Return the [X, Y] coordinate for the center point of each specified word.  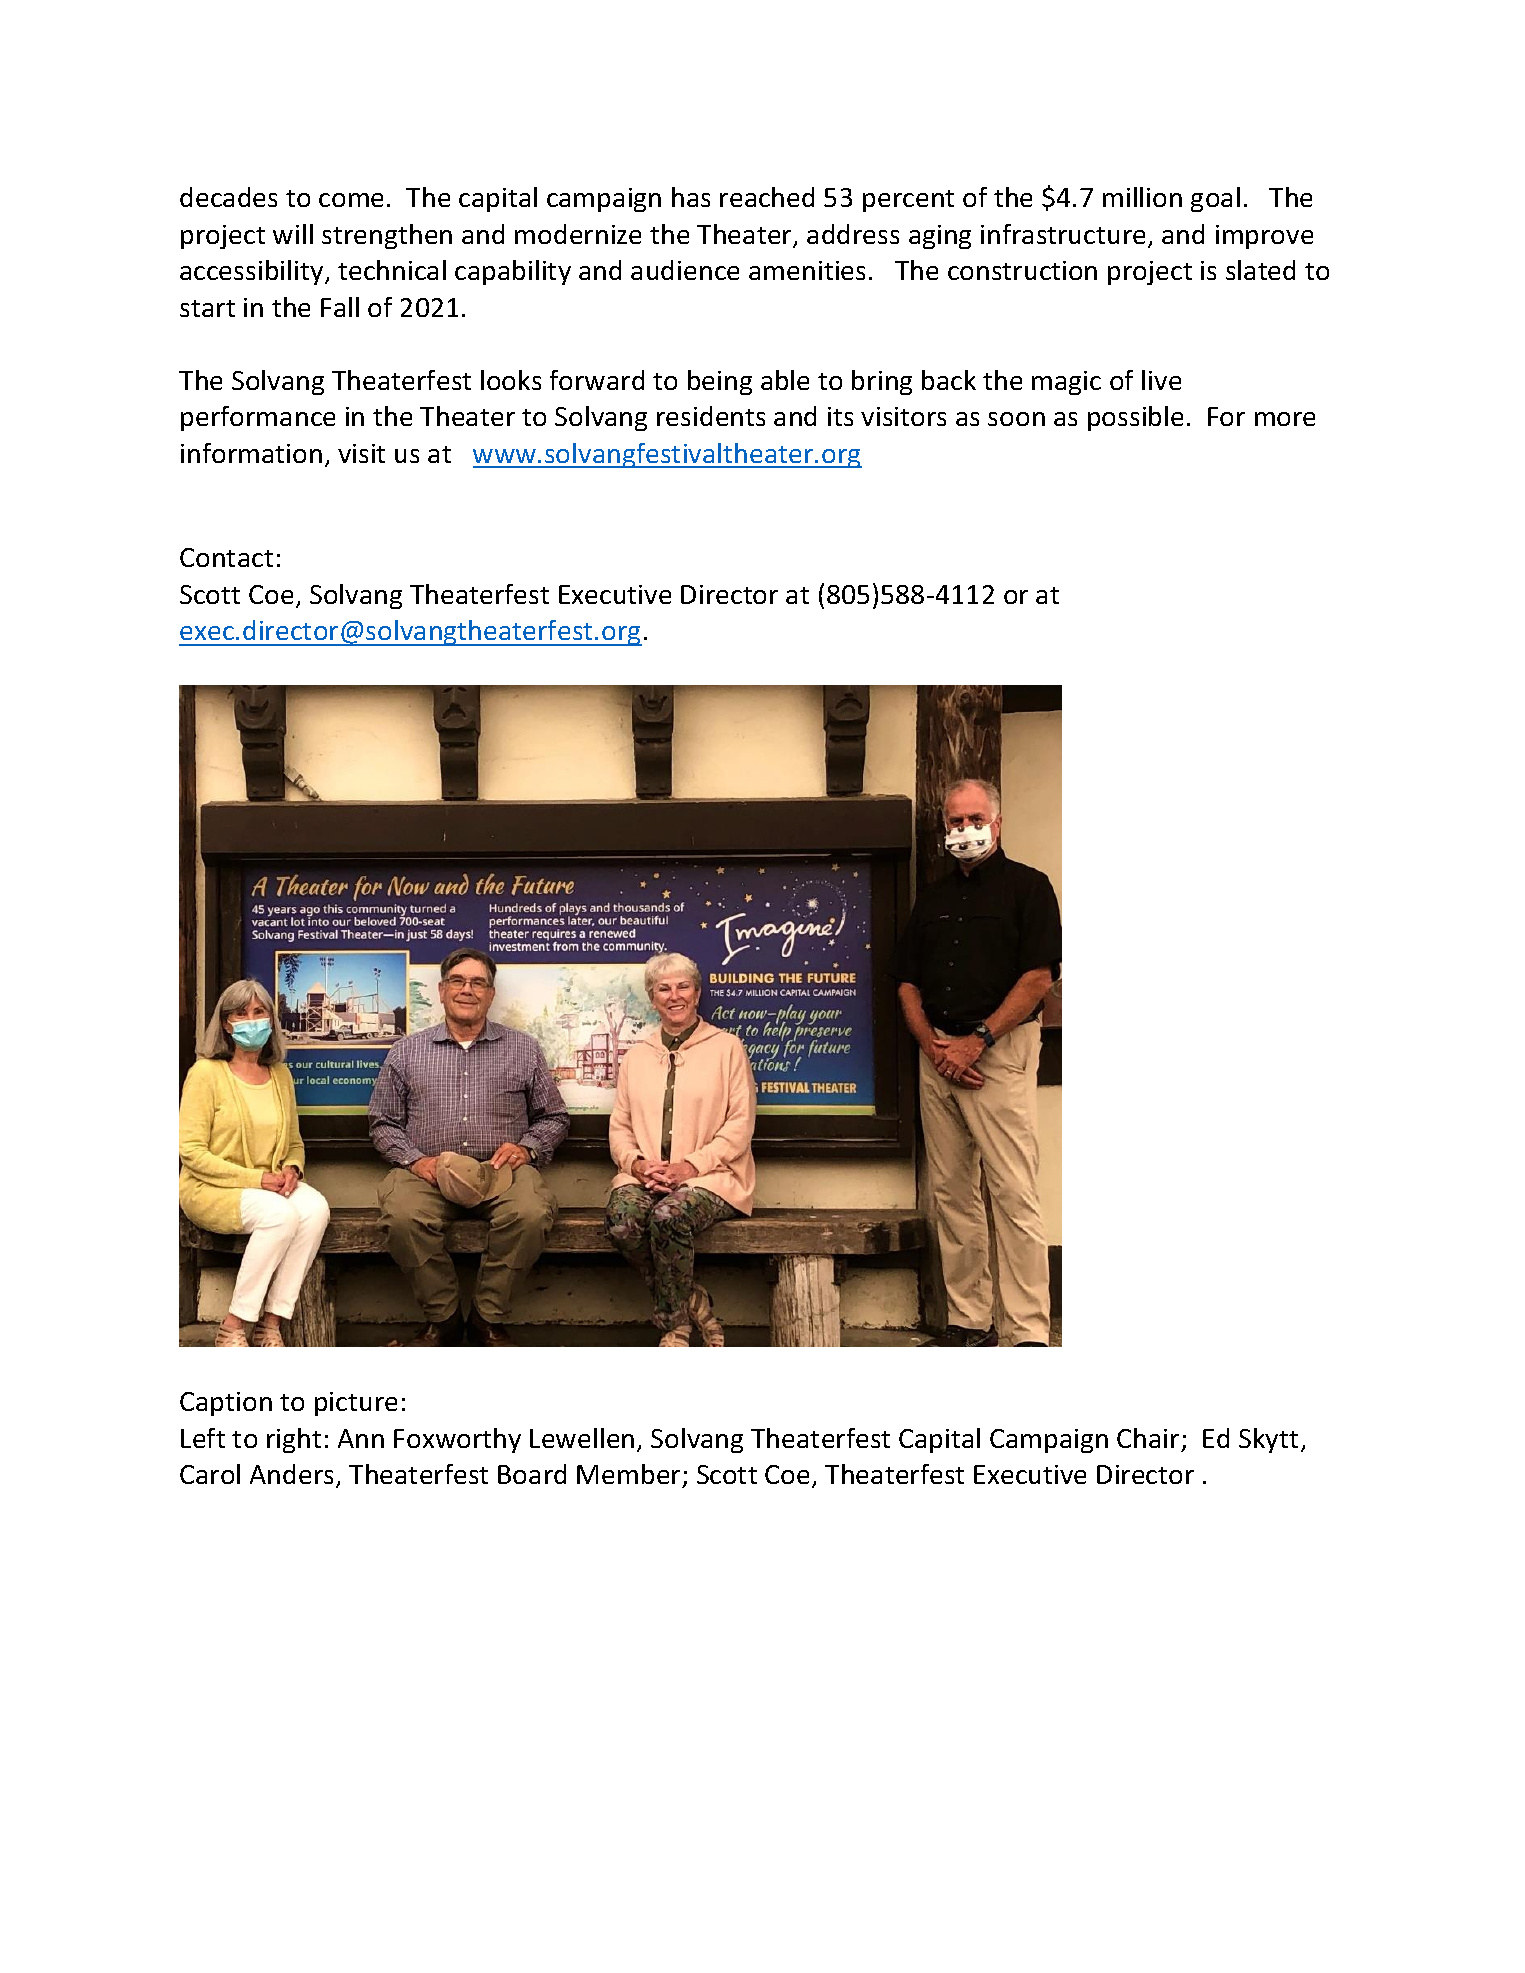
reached [767, 197]
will [293, 234]
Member [628, 1474]
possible [1135, 418]
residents [711, 416]
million [1142, 197]
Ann [361, 1438]
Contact [226, 557]
